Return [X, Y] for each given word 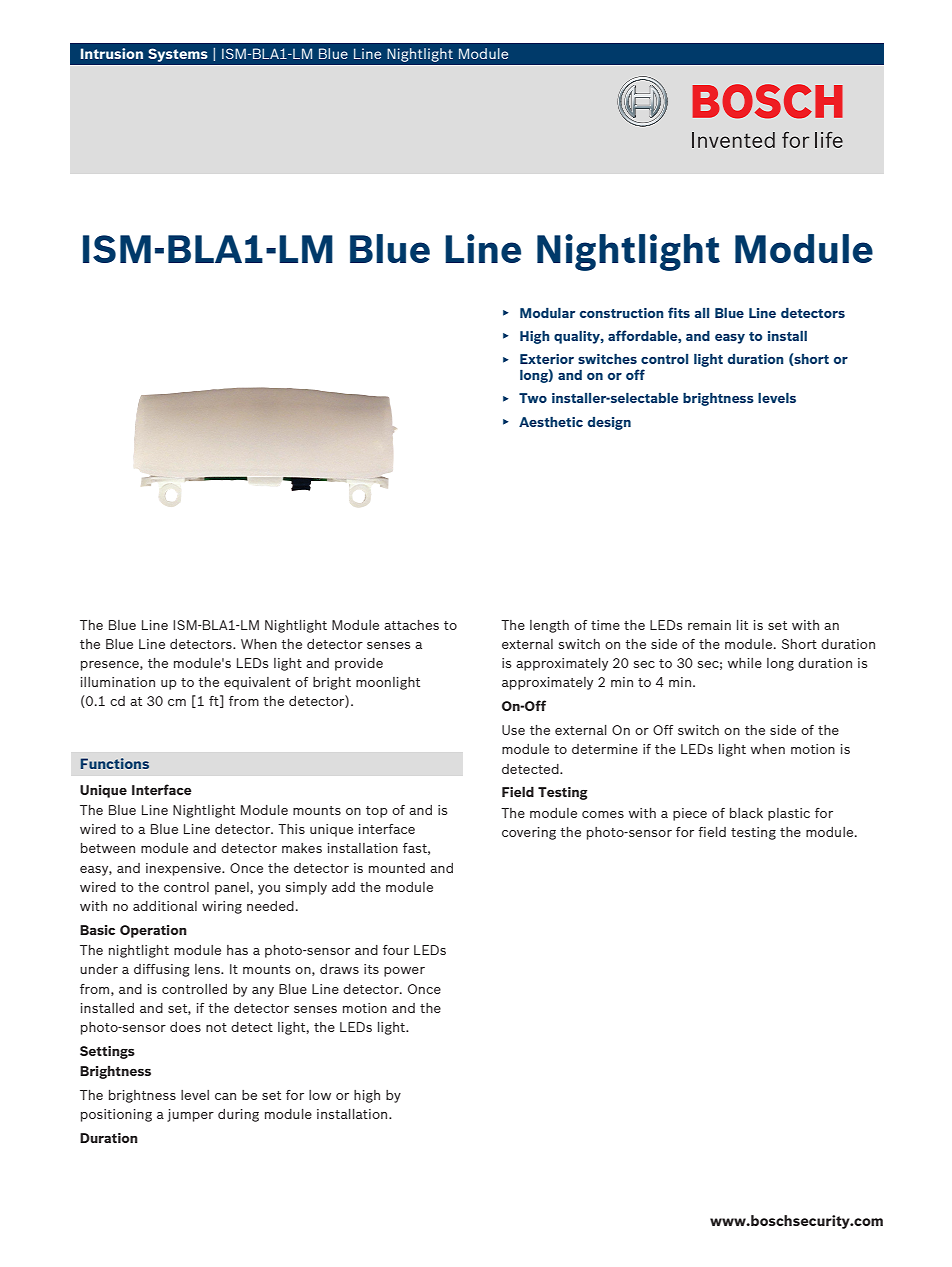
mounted [397, 868]
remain [709, 625]
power [404, 972]
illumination [118, 682]
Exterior [547, 359]
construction [622, 313]
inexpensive [184, 869]
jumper [190, 1115]
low [320, 1095]
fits [679, 312]
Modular [547, 313]
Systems [178, 55]
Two [533, 398]
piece [690, 814]
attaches [411, 625]
